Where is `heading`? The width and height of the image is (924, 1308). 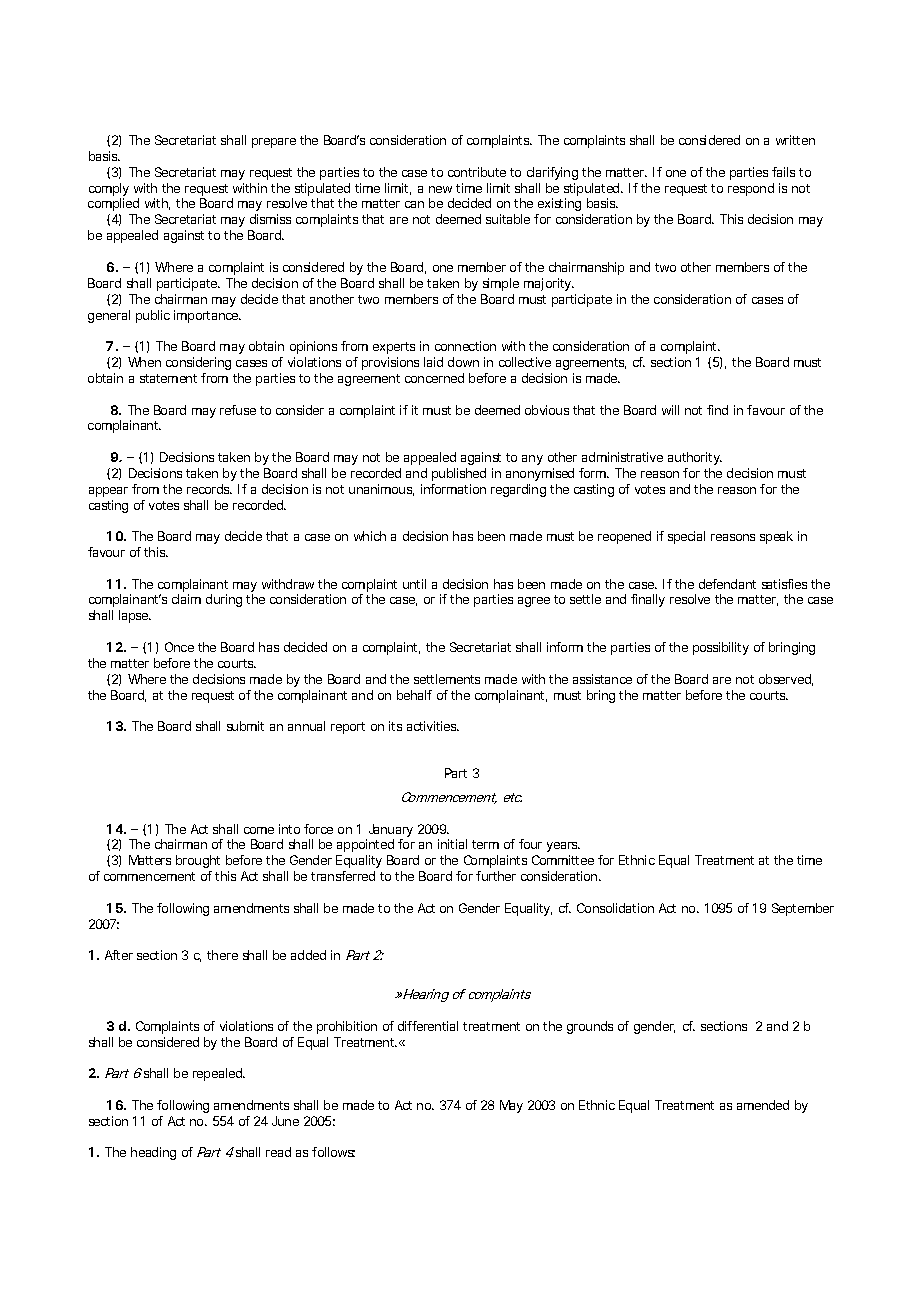
heading is located at coordinates (153, 1153).
